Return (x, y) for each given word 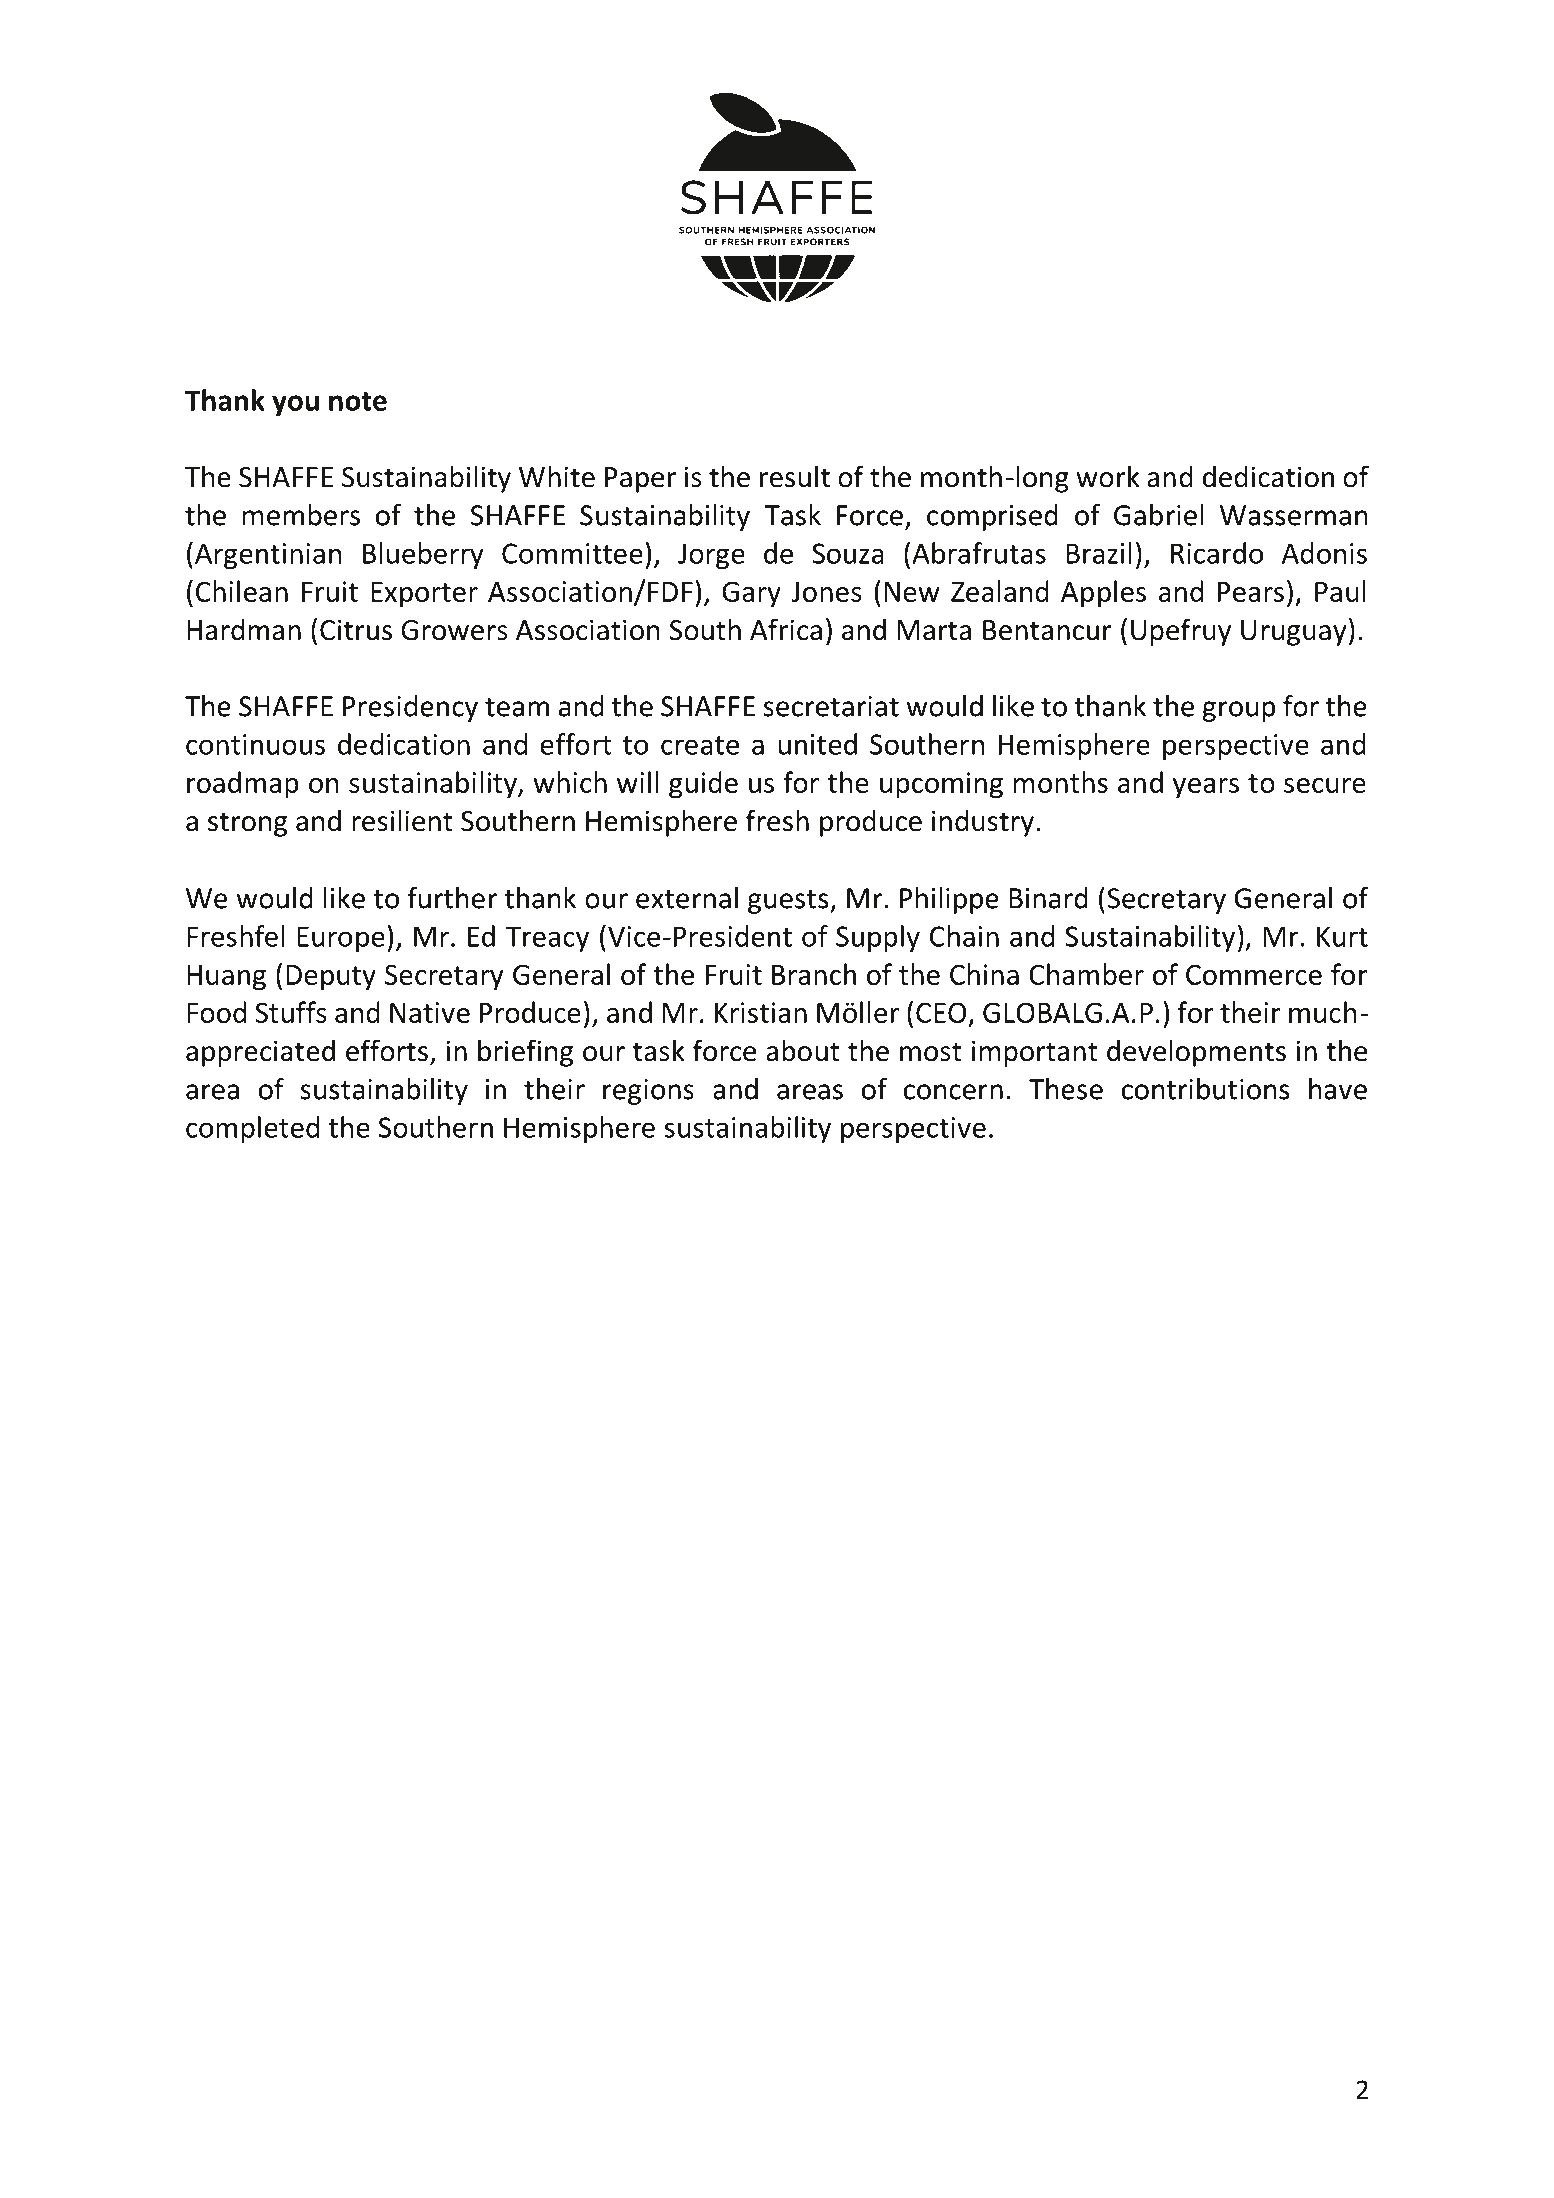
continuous (255, 744)
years (1206, 788)
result (795, 476)
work (1108, 476)
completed (252, 1129)
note (358, 401)
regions (648, 1092)
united (817, 744)
